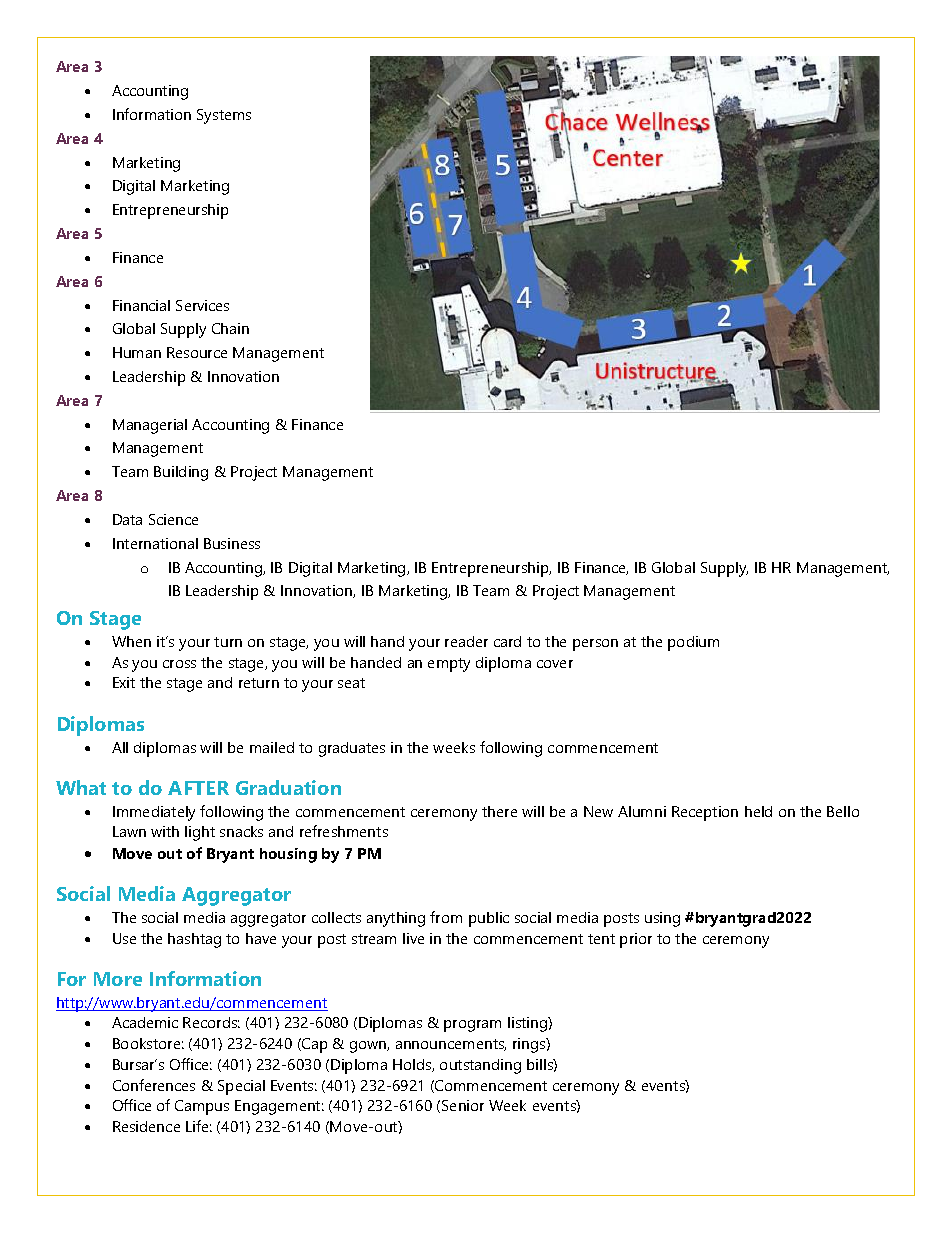  What do you see at coordinates (198, 788) in the page?
I see `AFTER` at bounding box center [198, 788].
